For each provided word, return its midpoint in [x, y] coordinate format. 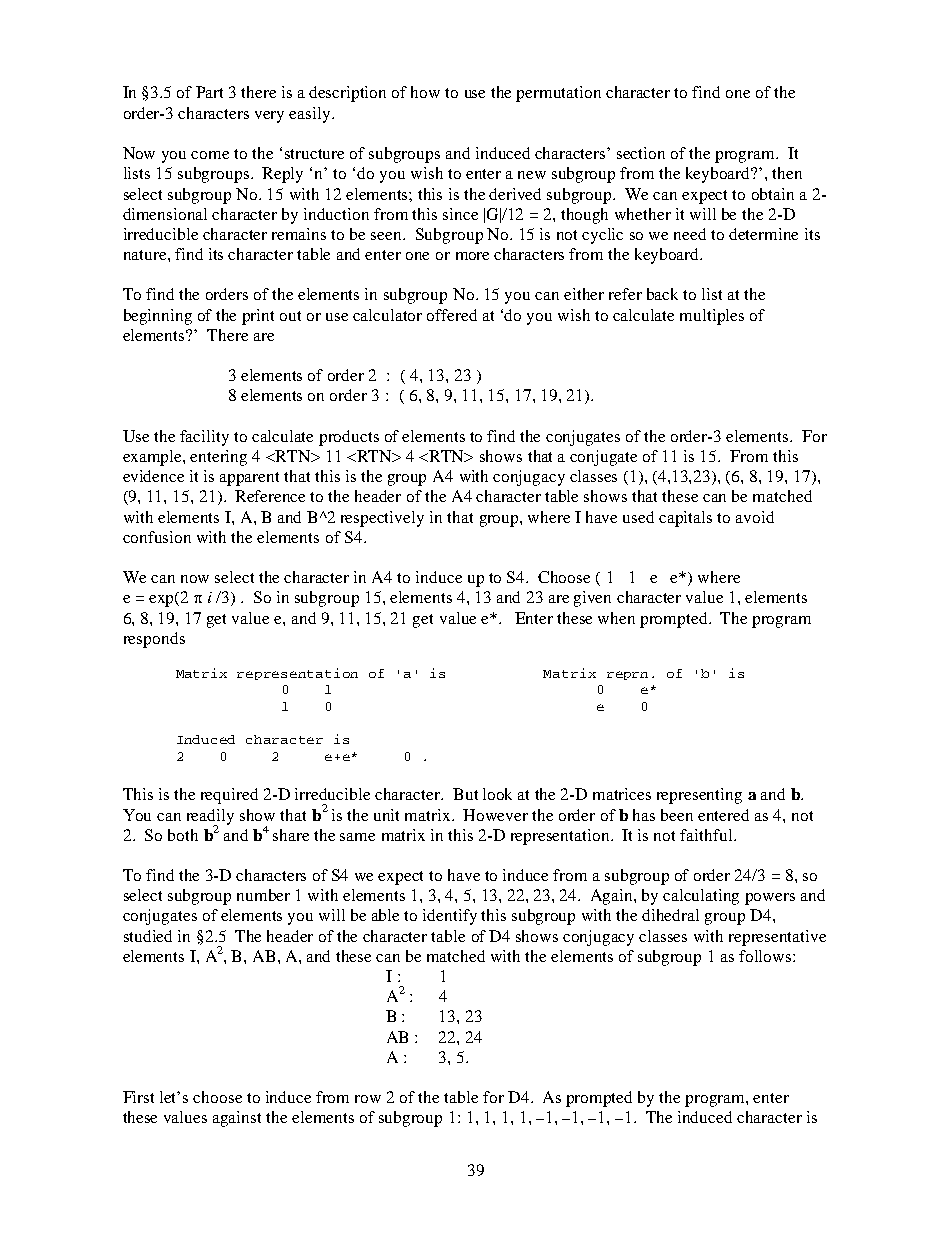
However [495, 815]
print [258, 317]
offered [452, 315]
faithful [707, 835]
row [368, 1099]
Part [209, 92]
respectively [382, 519]
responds [154, 640]
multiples [712, 317]
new [532, 175]
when [616, 618]
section [641, 153]
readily [210, 818]
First [138, 1097]
